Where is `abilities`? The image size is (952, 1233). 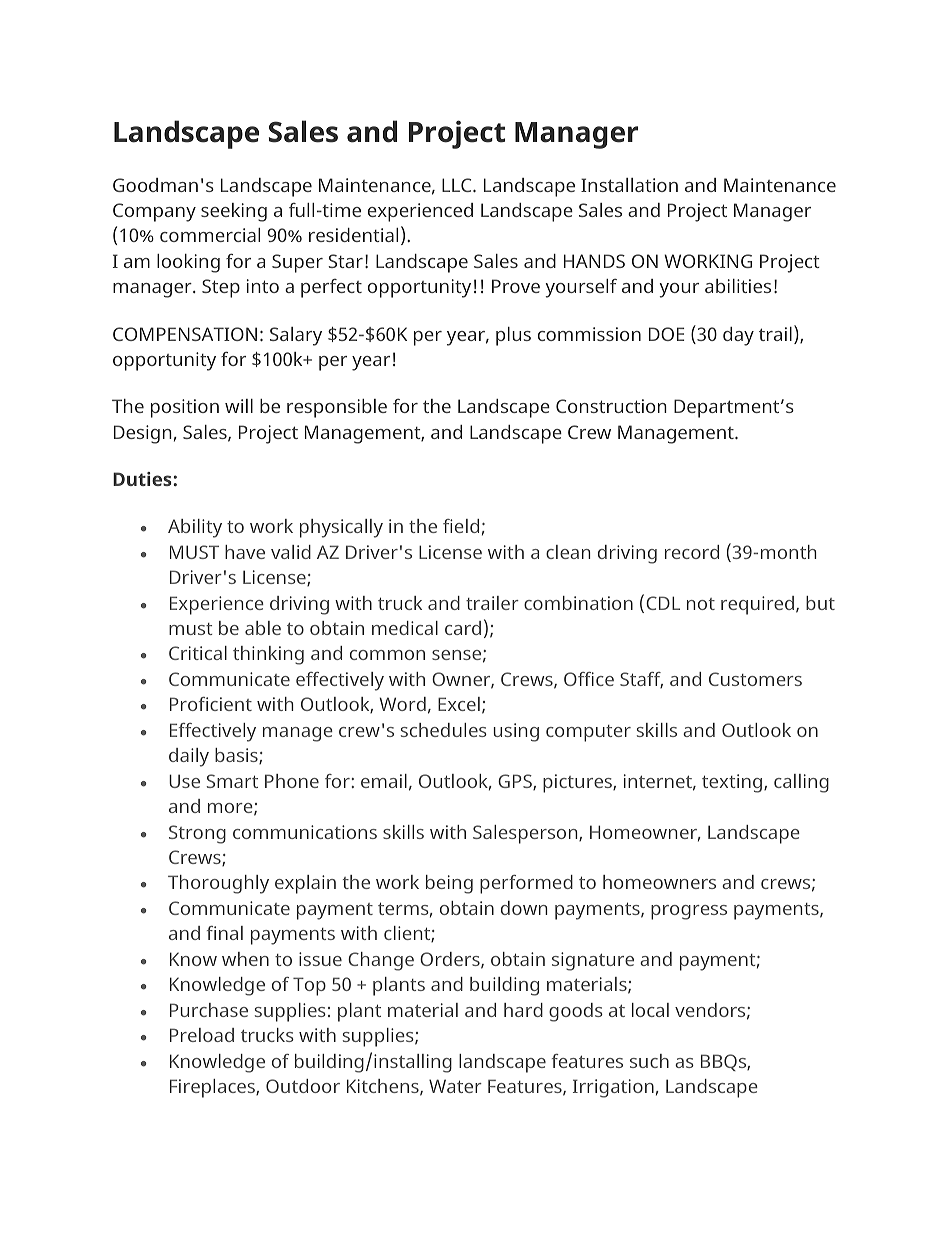 abilities is located at coordinates (738, 286).
